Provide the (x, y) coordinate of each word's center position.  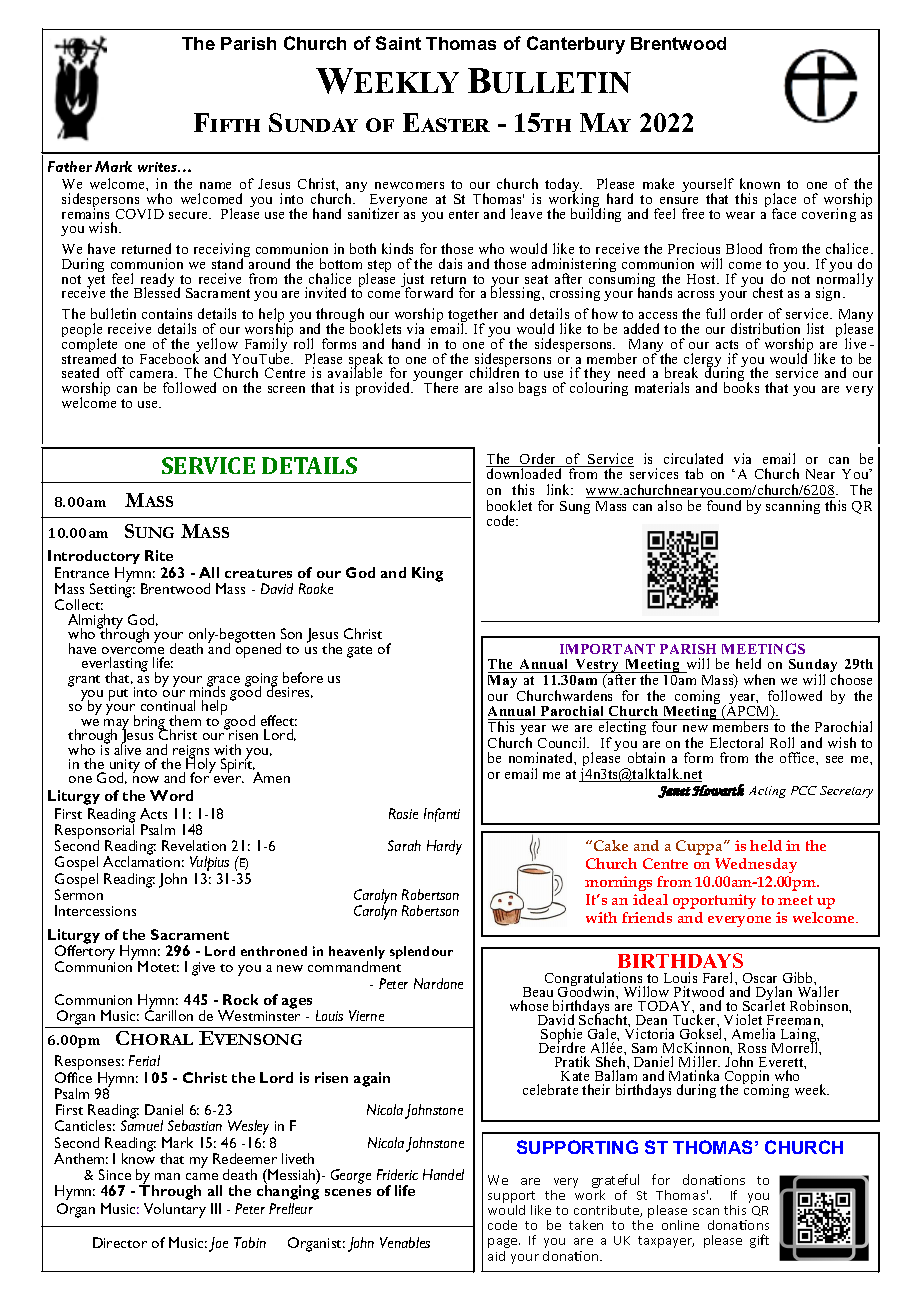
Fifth (227, 122)
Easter (446, 122)
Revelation (194, 845)
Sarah (404, 845)
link (560, 489)
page (504, 1243)
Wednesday (756, 865)
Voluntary (175, 1210)
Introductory (94, 559)
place (780, 201)
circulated (693, 458)
